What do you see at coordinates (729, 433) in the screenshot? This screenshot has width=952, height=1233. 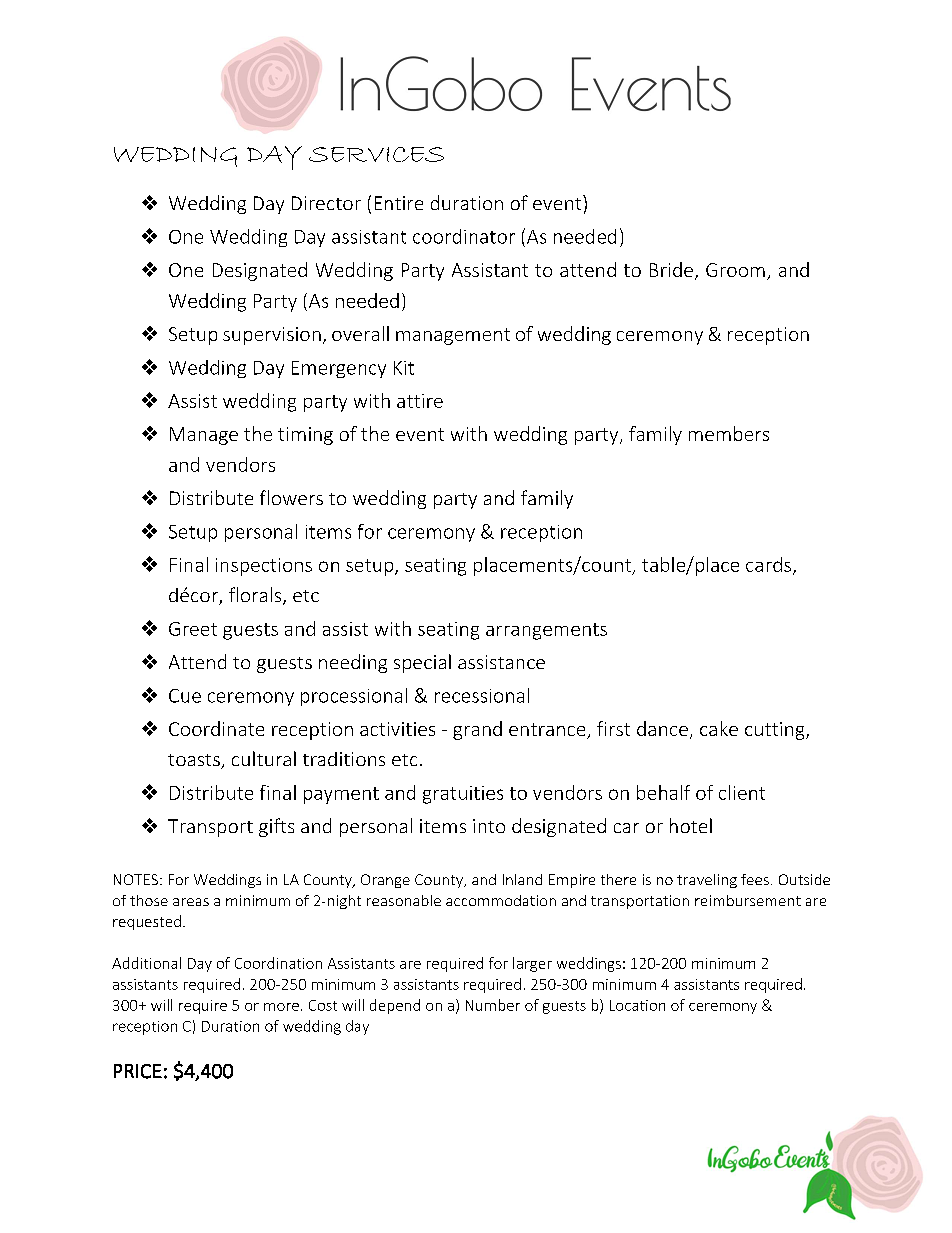 I see `members` at bounding box center [729, 433].
